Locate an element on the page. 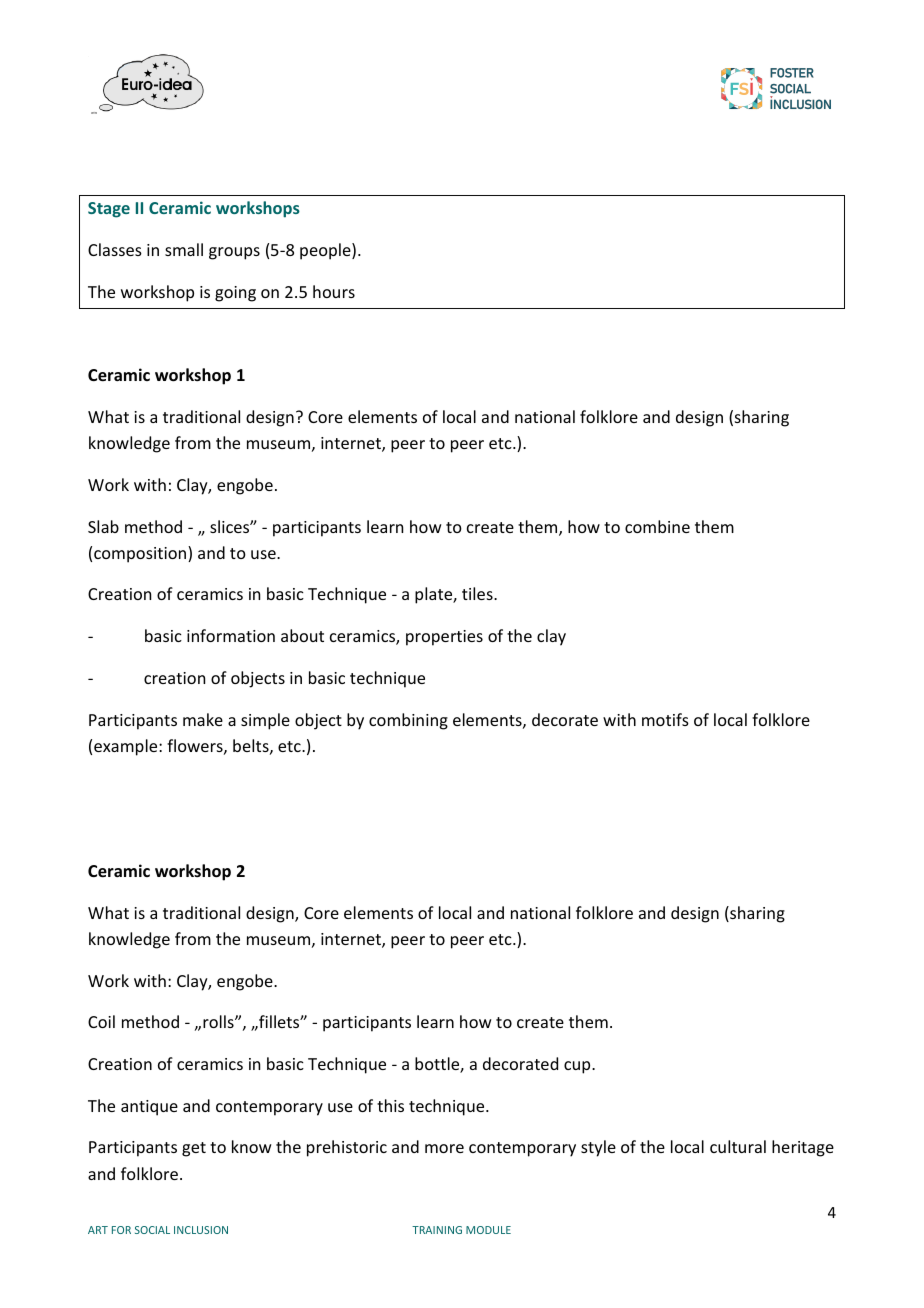 Image resolution: width=924 pixels, height=1308 pixels. combining is located at coordinates (408, 721).
